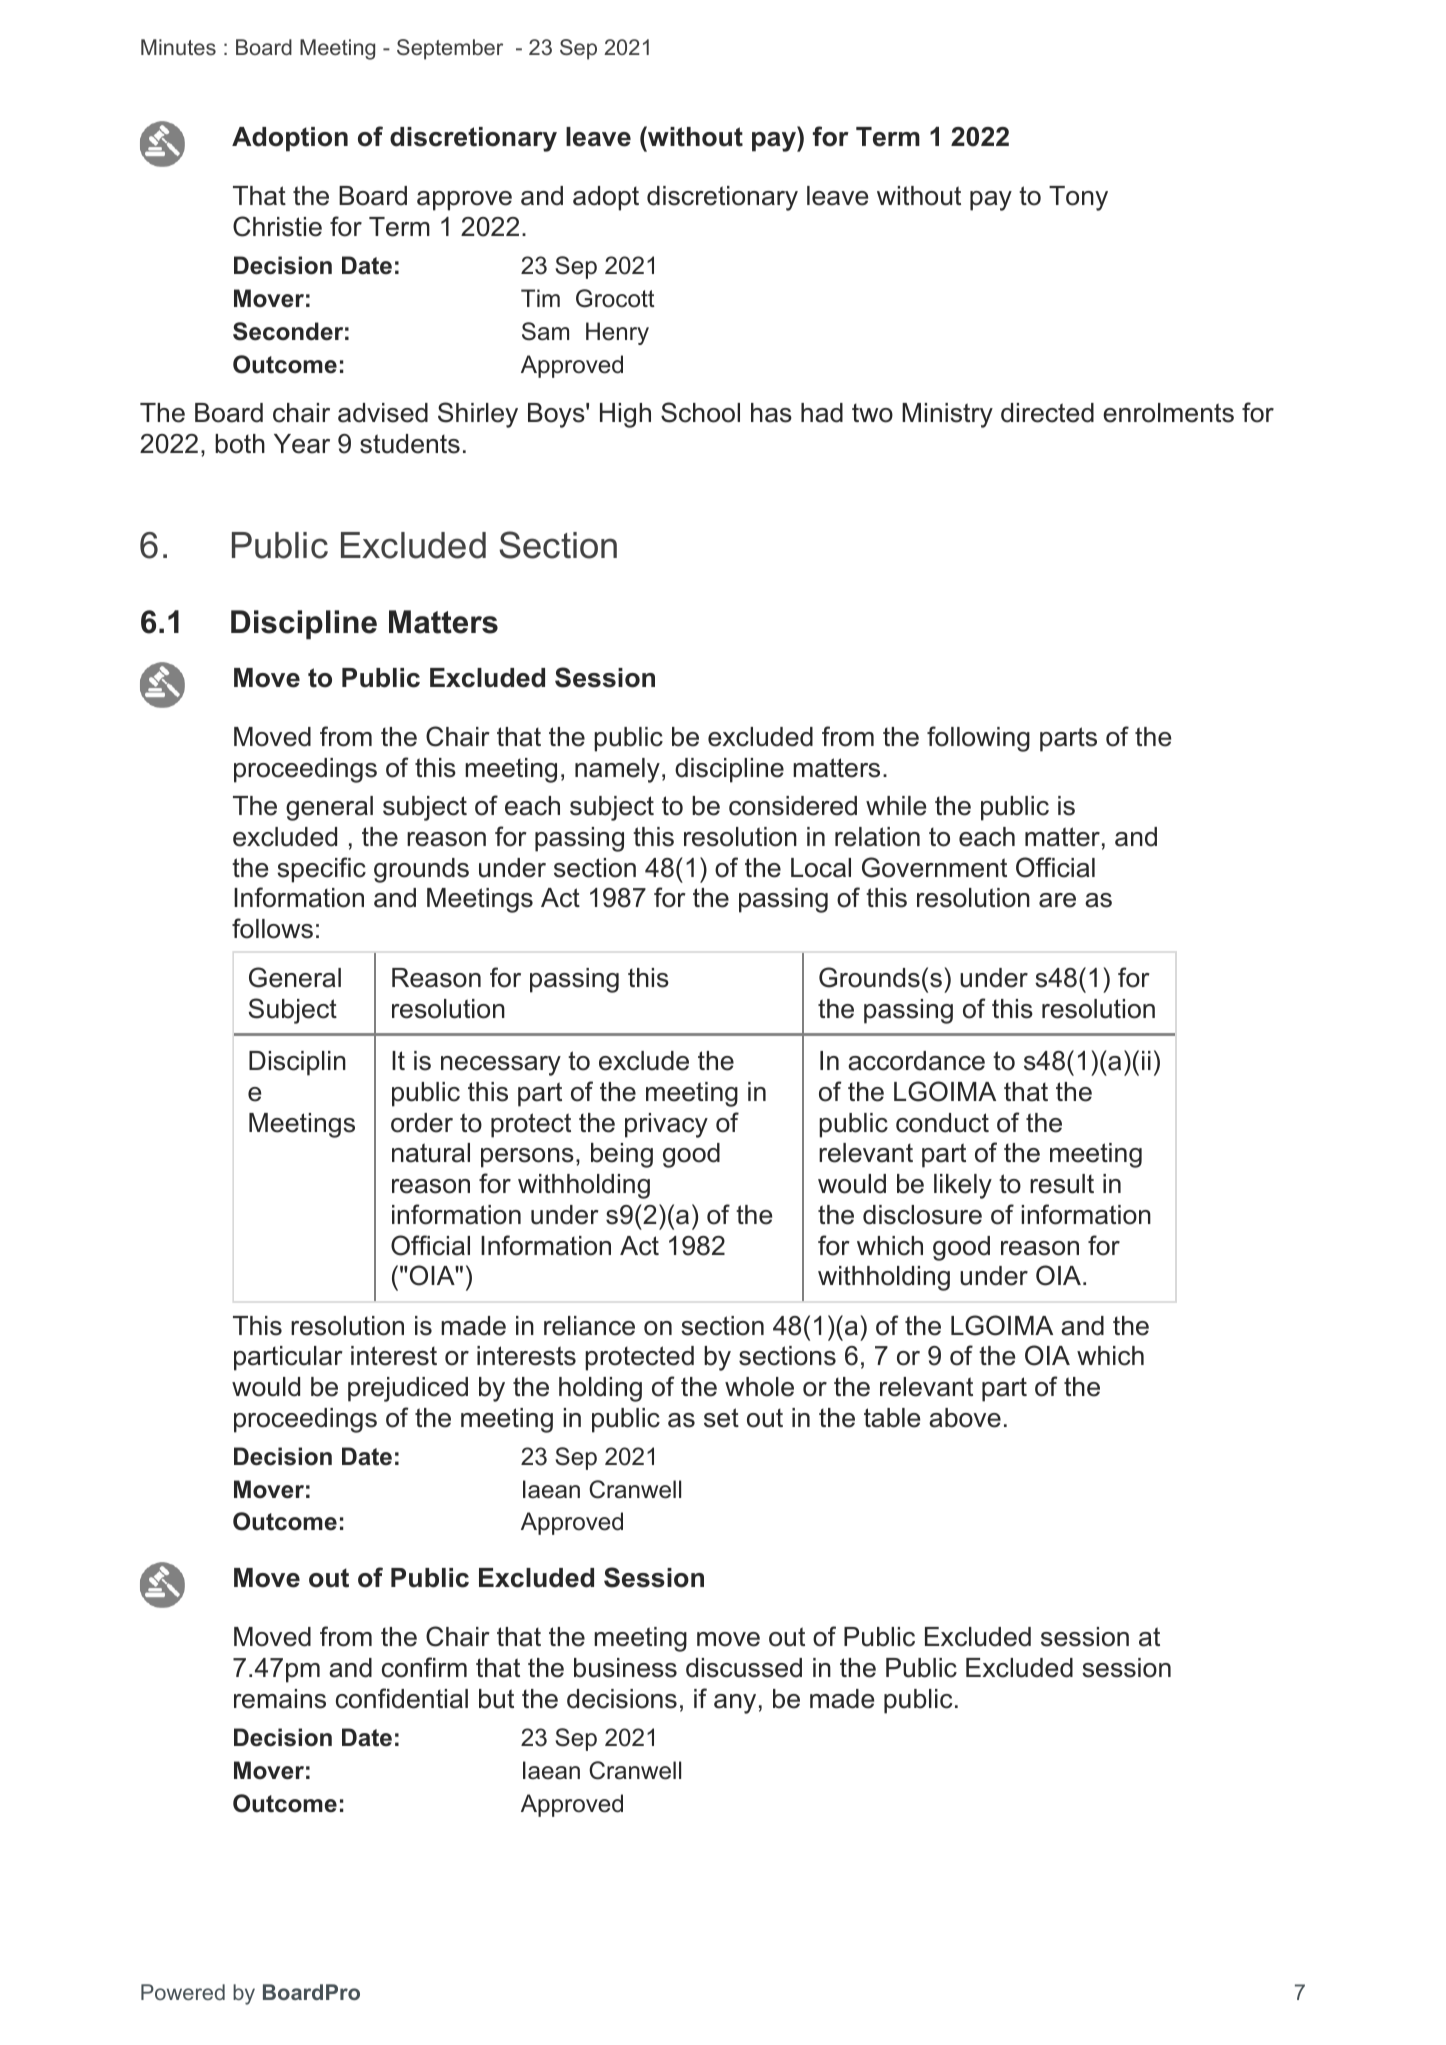 This screenshot has width=1446, height=2045. I want to click on September, so click(450, 49).
